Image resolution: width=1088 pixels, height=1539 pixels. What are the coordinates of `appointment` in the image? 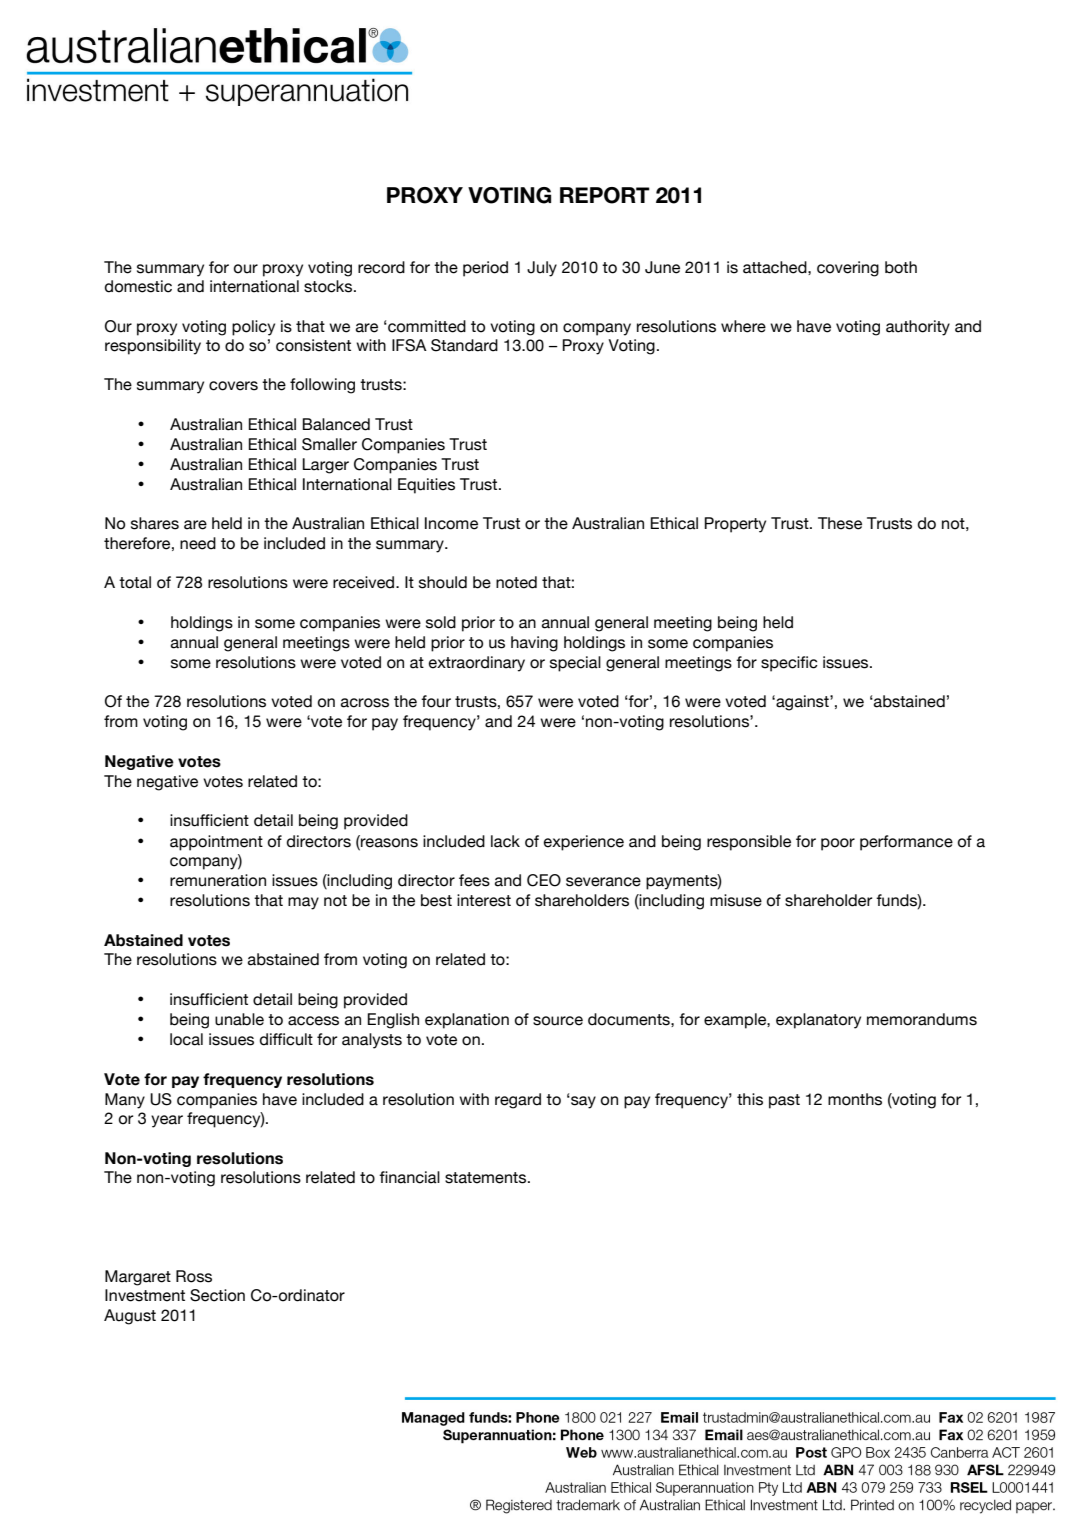 It's located at (216, 843).
